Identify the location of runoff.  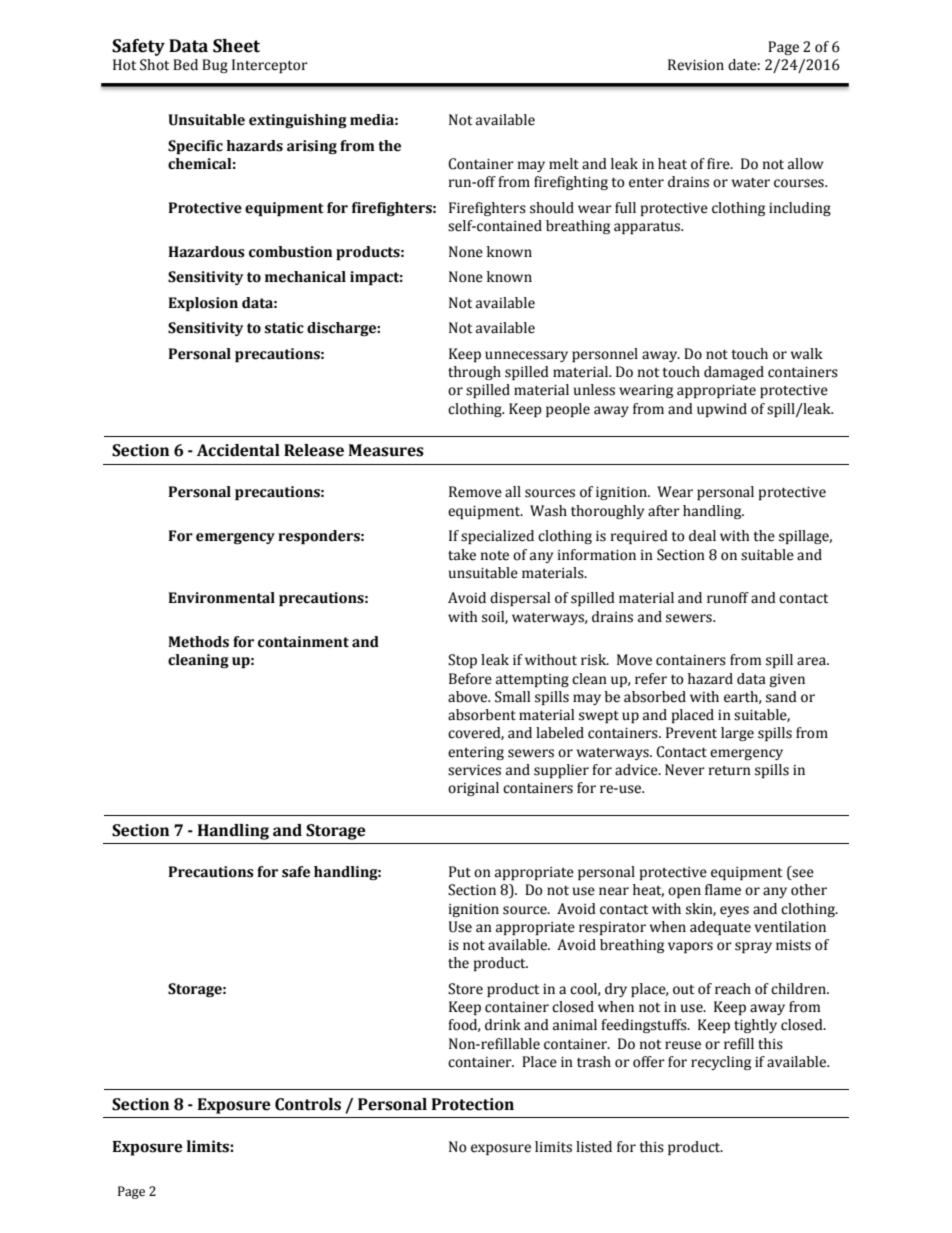
(728, 598).
